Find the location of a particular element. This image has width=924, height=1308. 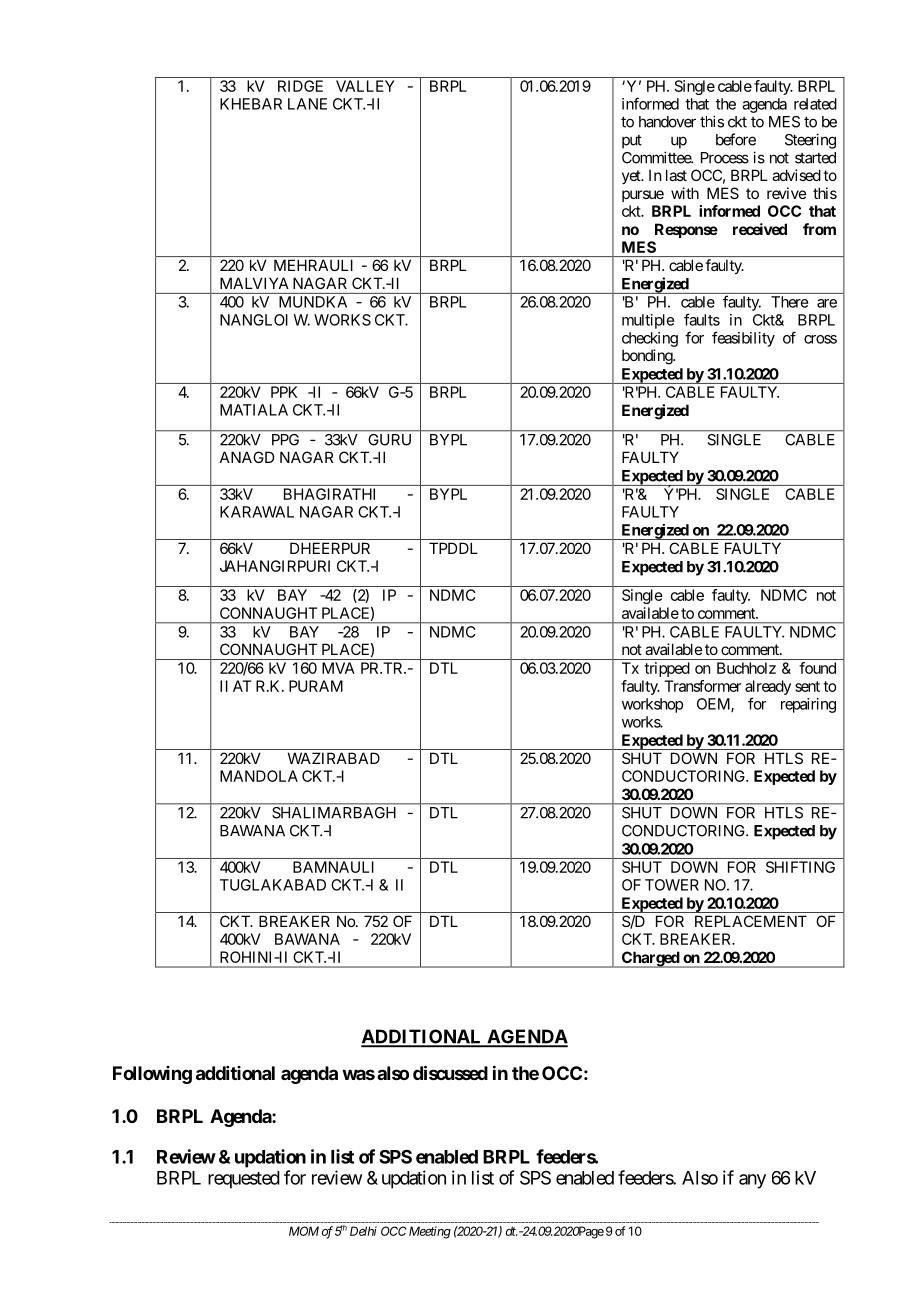

Transformer is located at coordinates (702, 686).
